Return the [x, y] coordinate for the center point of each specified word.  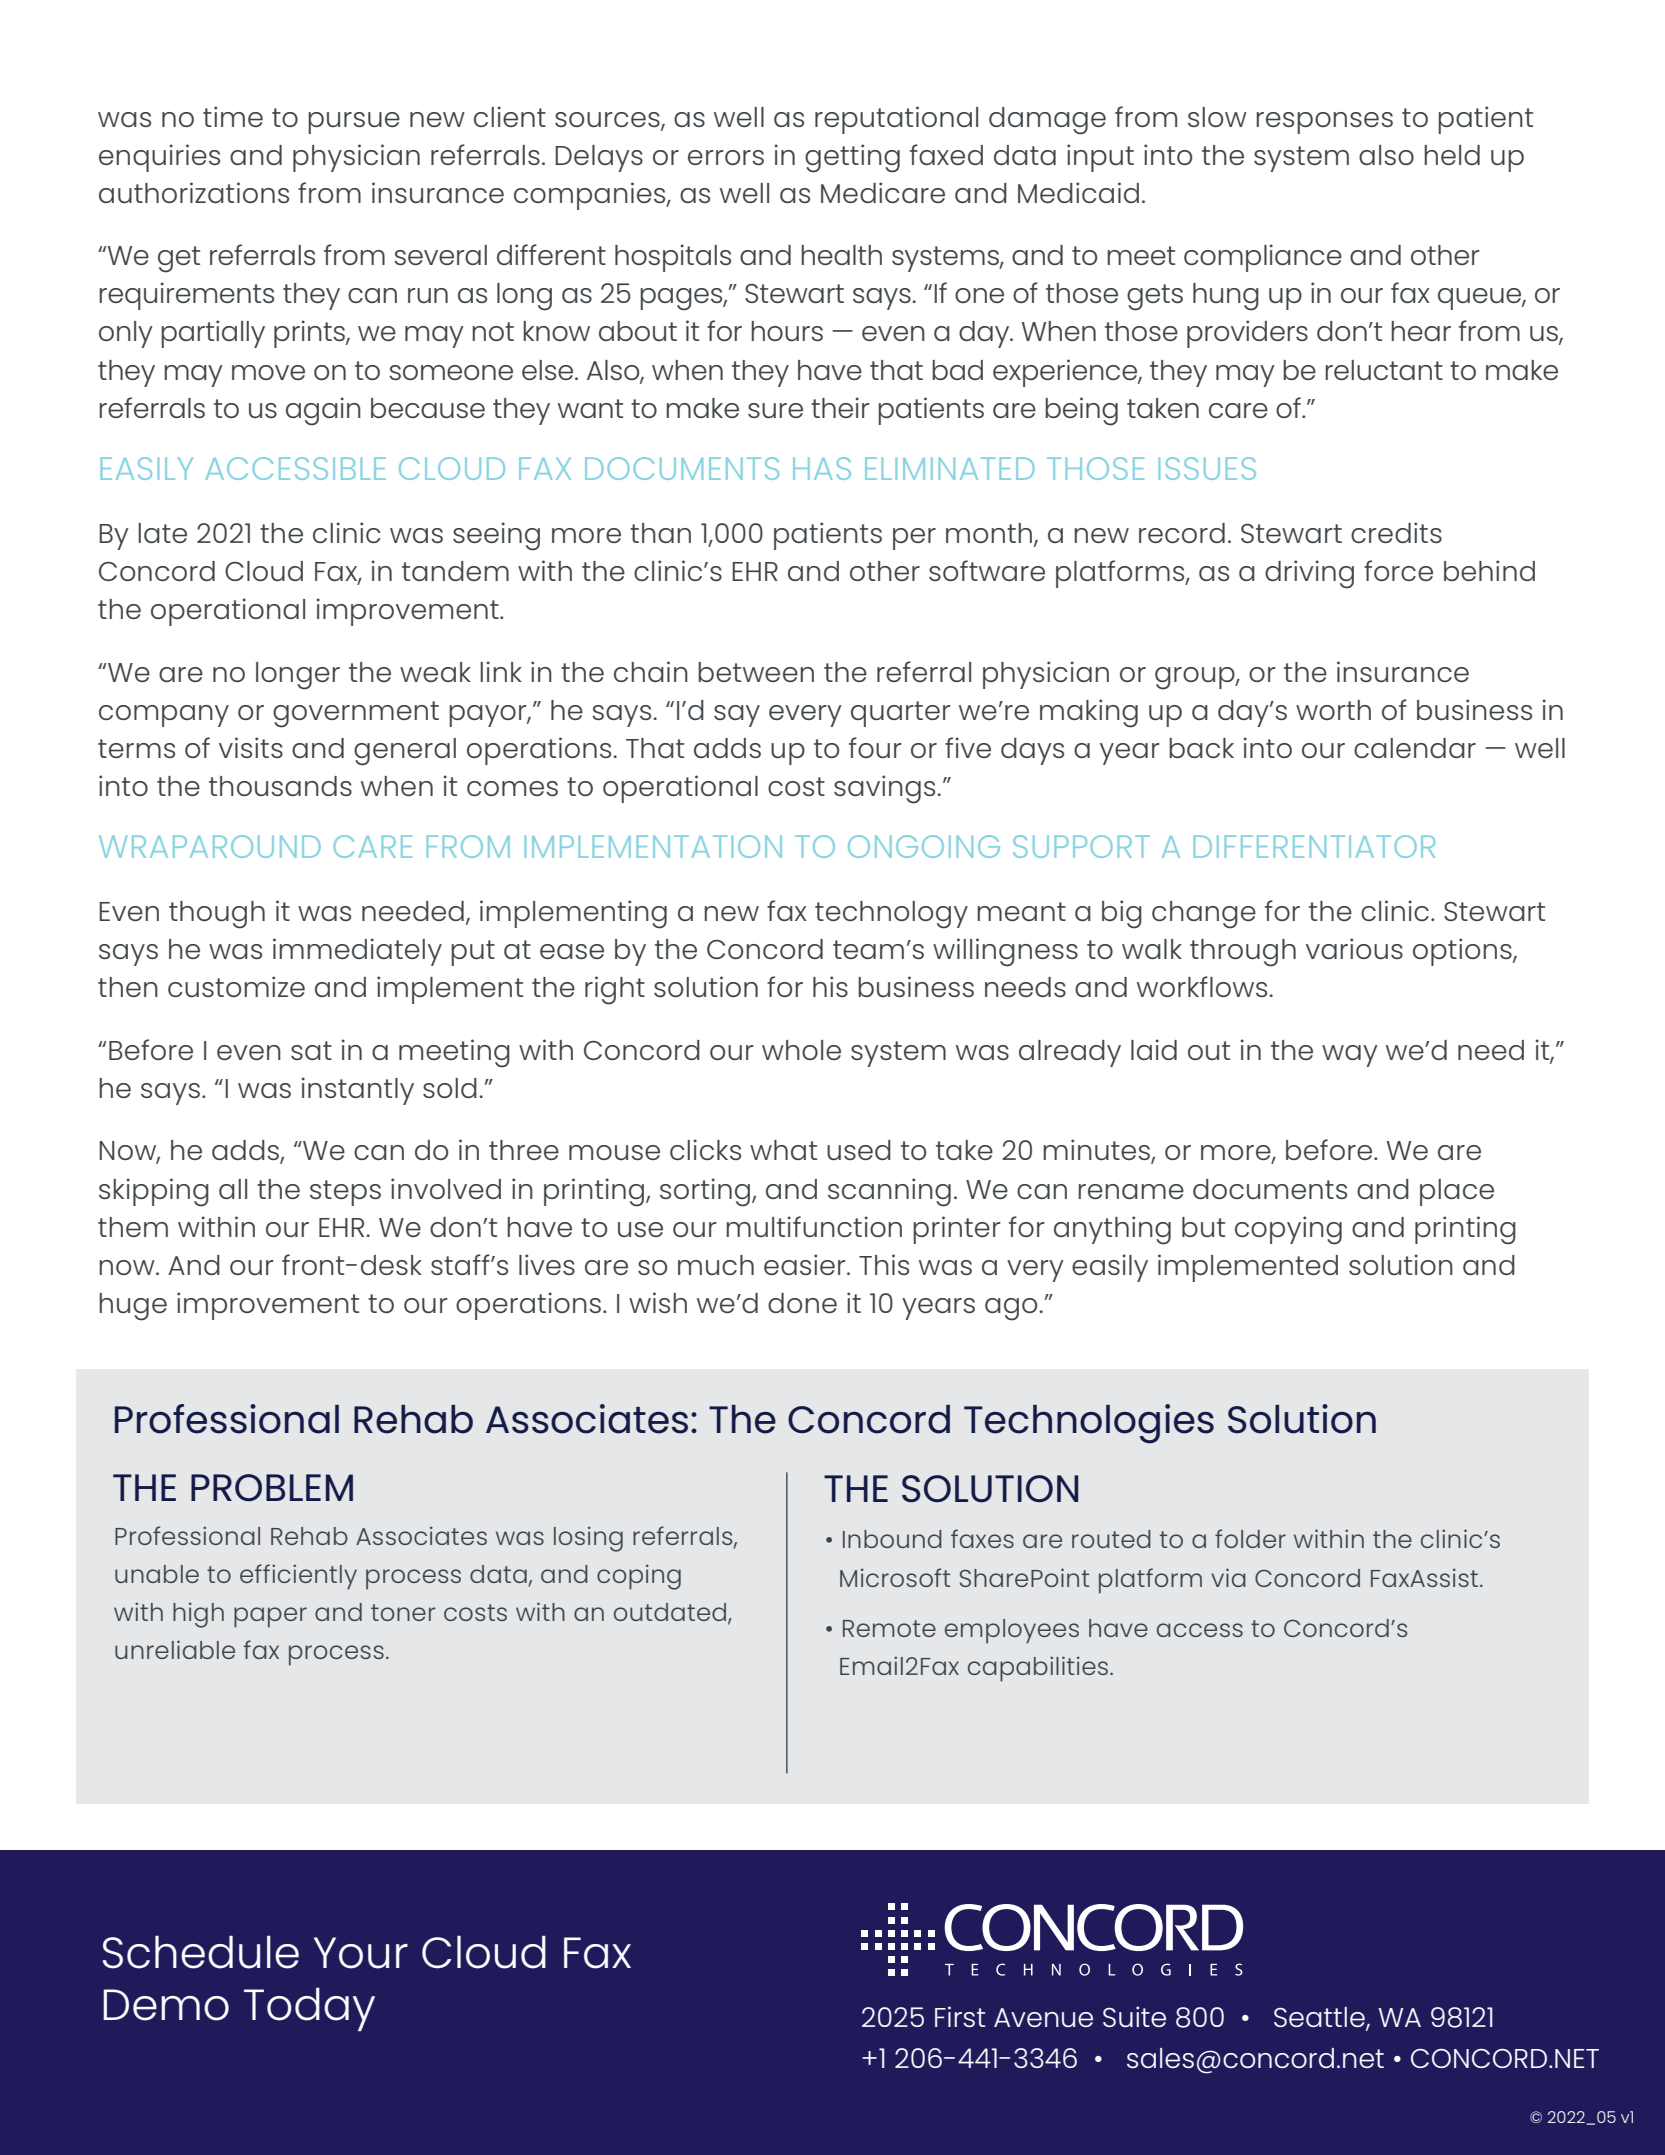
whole [801, 1050]
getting [852, 158]
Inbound [892, 1539]
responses [1324, 123]
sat [311, 1050]
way [1350, 1056]
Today [309, 2009]
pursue [354, 123]
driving [1309, 574]
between [756, 672]
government [356, 714]
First [960, 2016]
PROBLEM [272, 1488]
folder [1250, 1538]
